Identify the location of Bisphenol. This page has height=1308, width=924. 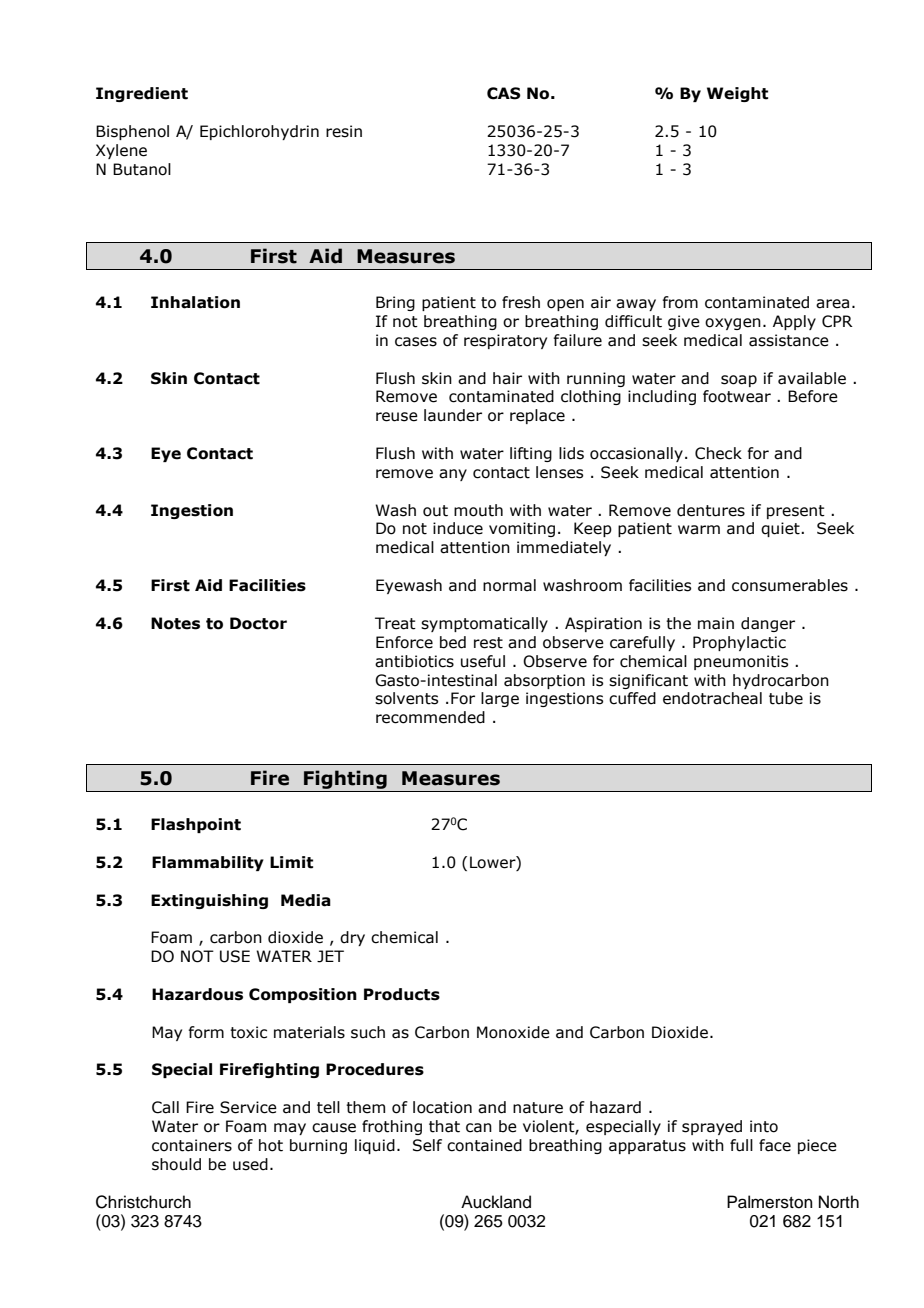
(132, 132).
